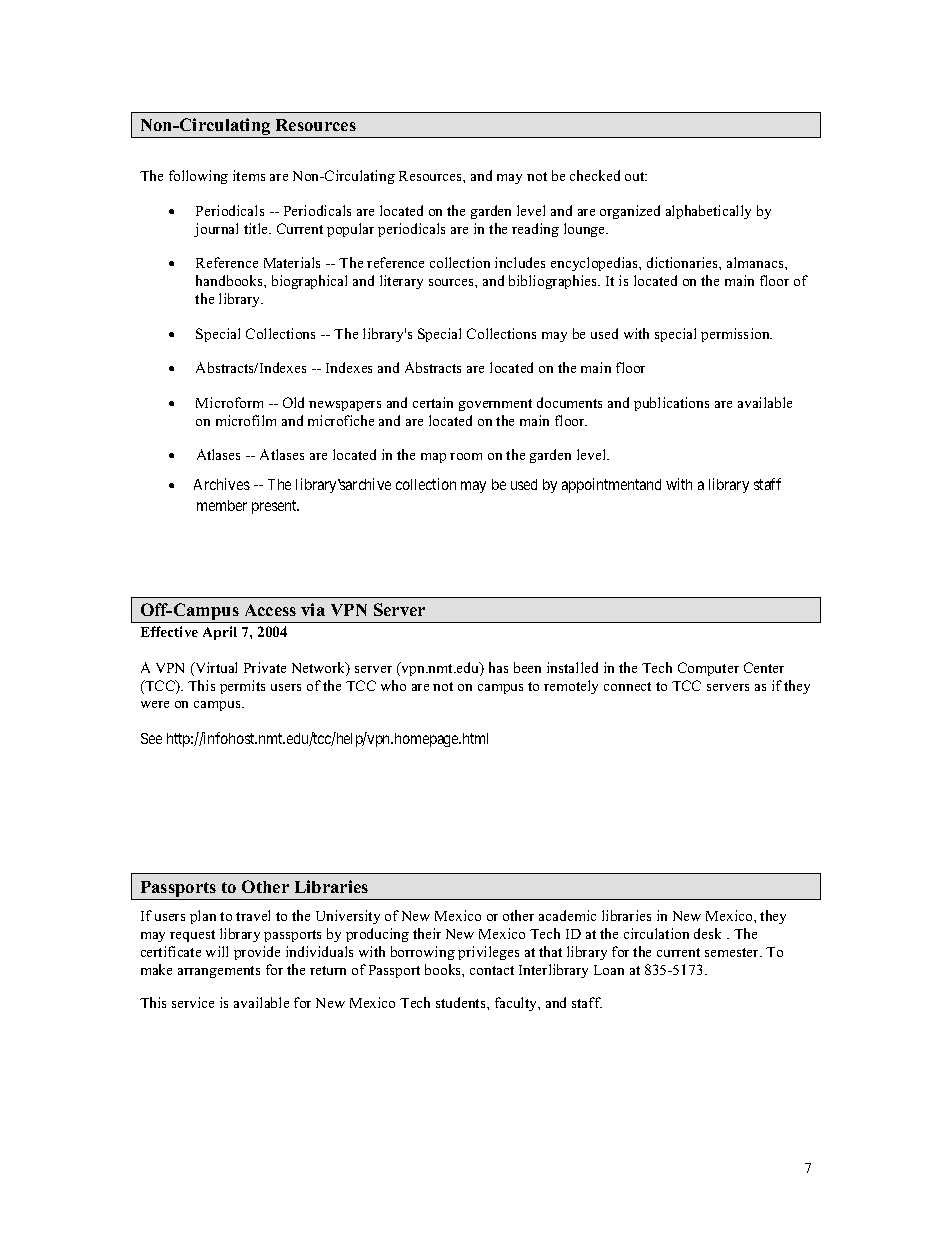  What do you see at coordinates (498, 667) in the screenshot?
I see `has` at bounding box center [498, 667].
